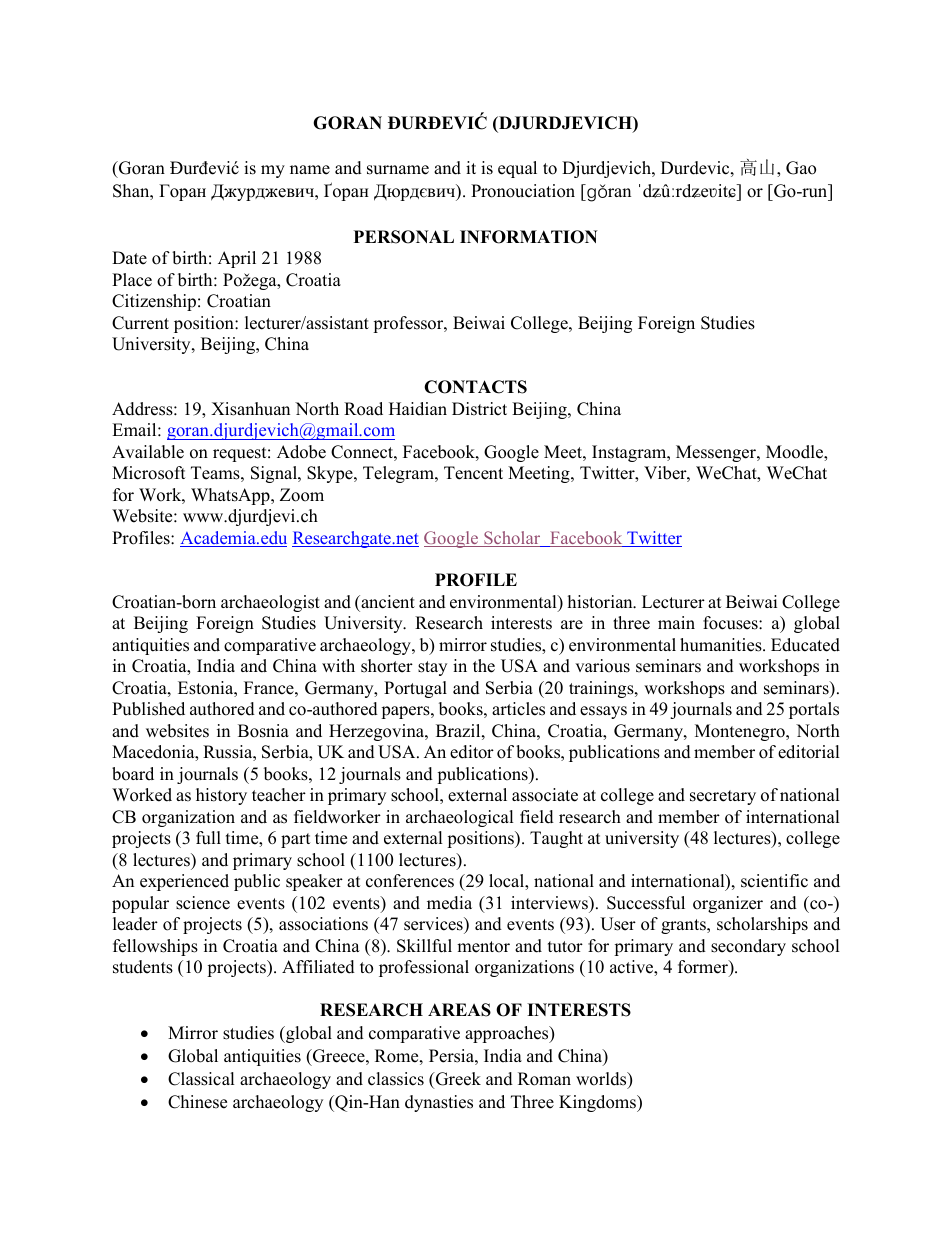 This screenshot has height=1233, width=952. I want to click on Messenger, so click(717, 453).
